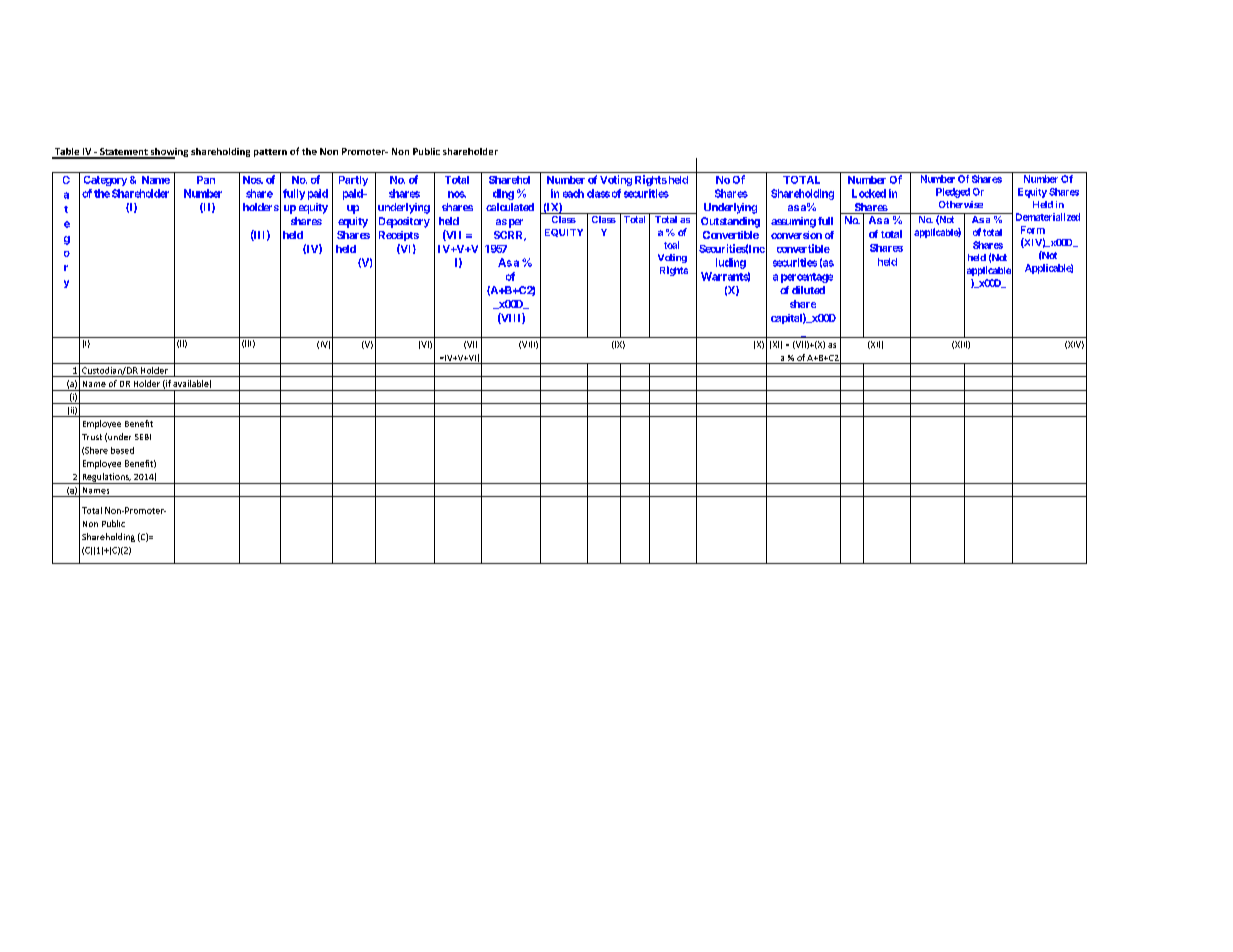 The image size is (1233, 952). Describe the element at coordinates (399, 236) in the screenshot. I see `Receipts` at that location.
